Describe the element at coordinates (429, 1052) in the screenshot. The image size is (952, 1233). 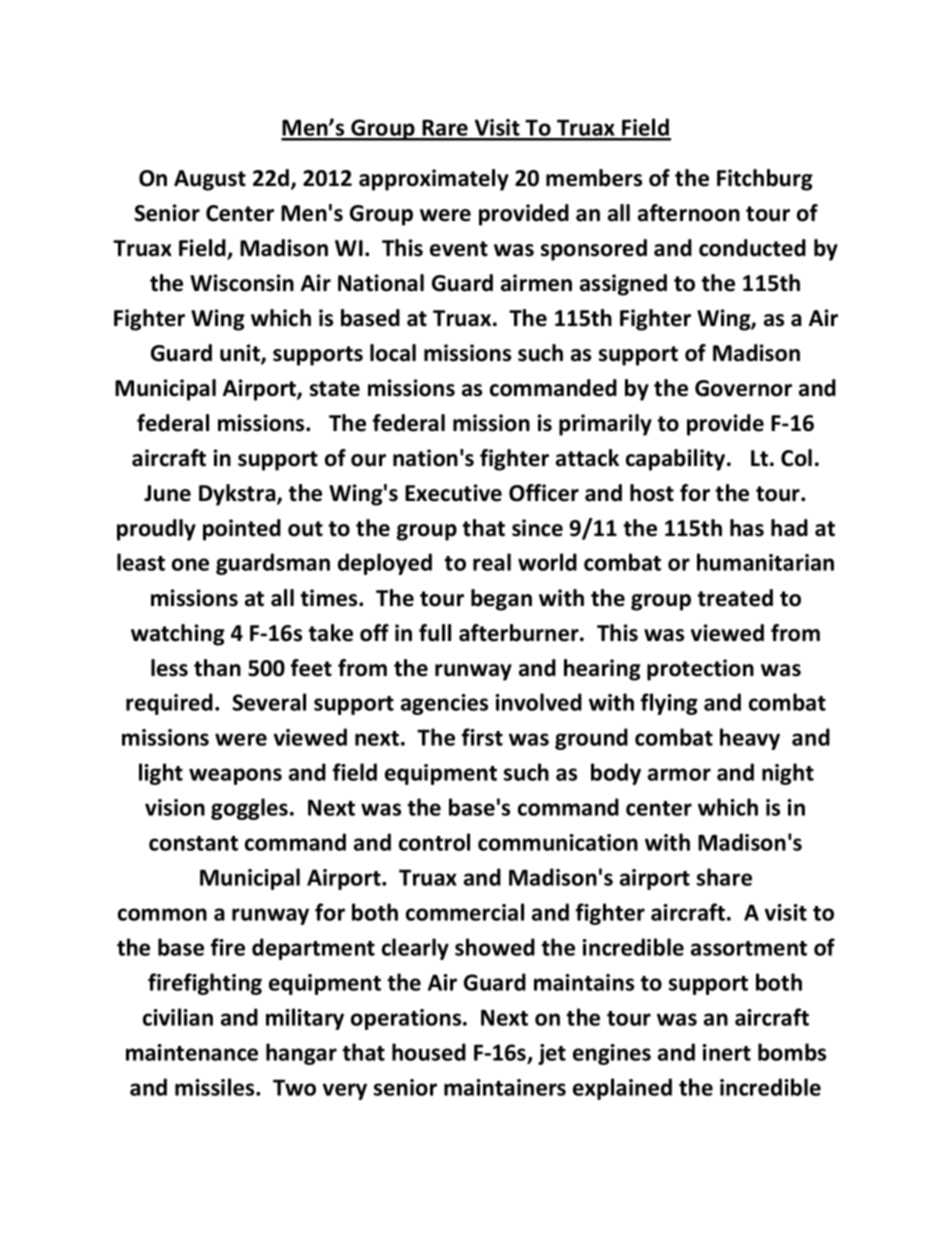
I see `housed` at that location.
